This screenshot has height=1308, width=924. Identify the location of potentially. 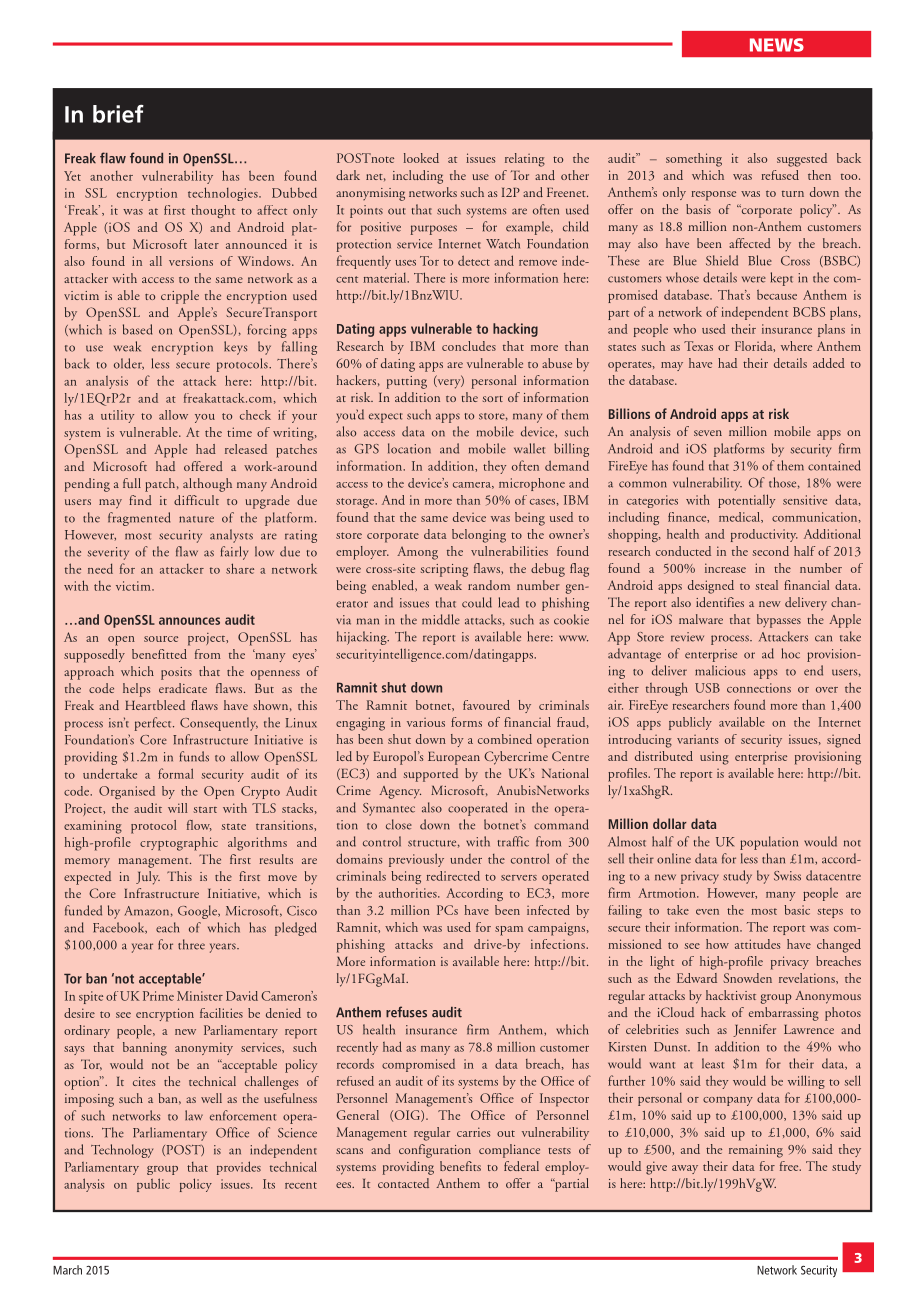
(746, 501).
